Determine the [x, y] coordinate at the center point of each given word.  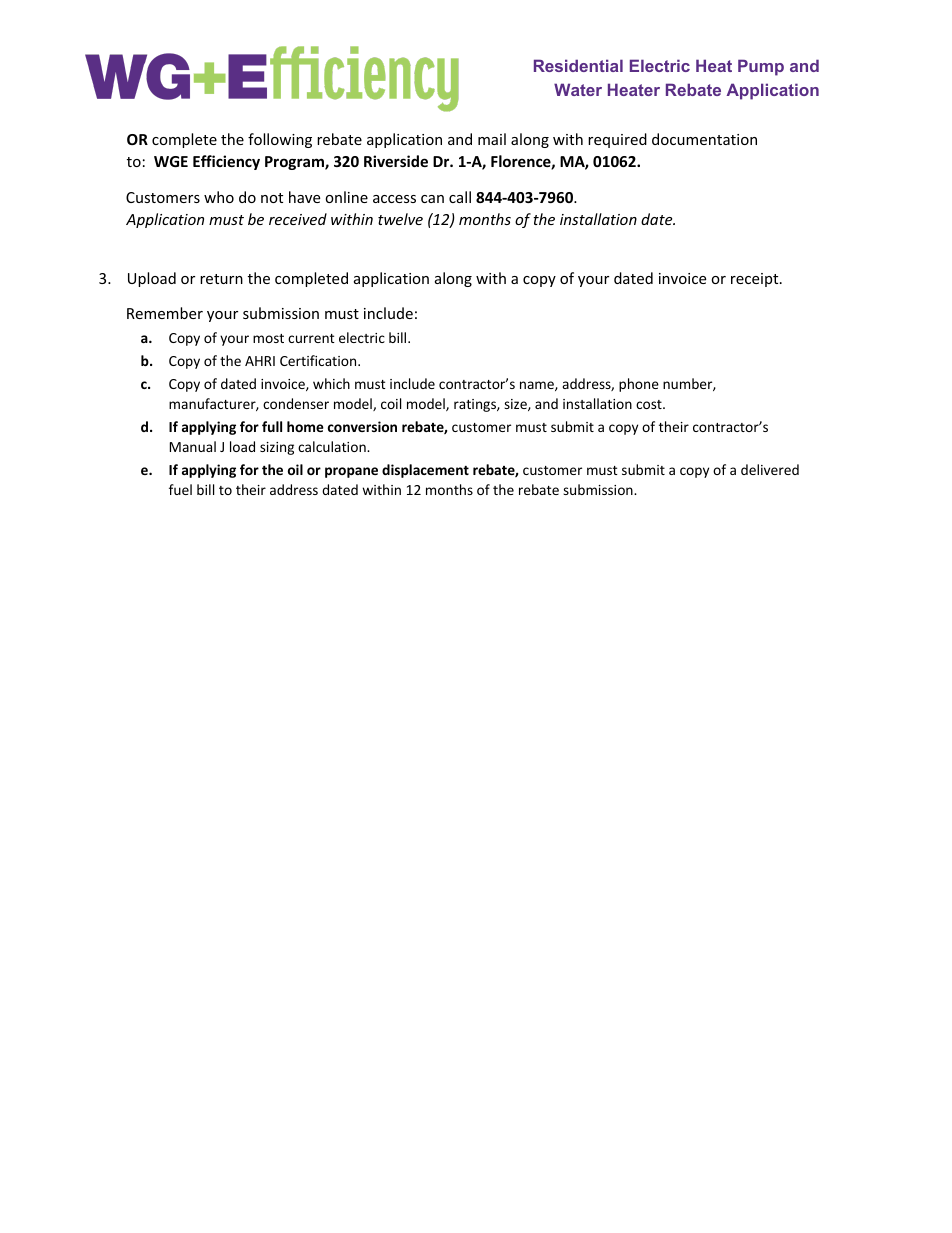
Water [578, 89]
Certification [319, 360]
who [219, 197]
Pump [761, 67]
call [460, 197]
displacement [425, 471]
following [280, 140]
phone [639, 385]
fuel [180, 489]
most [268, 338]
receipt [756, 280]
